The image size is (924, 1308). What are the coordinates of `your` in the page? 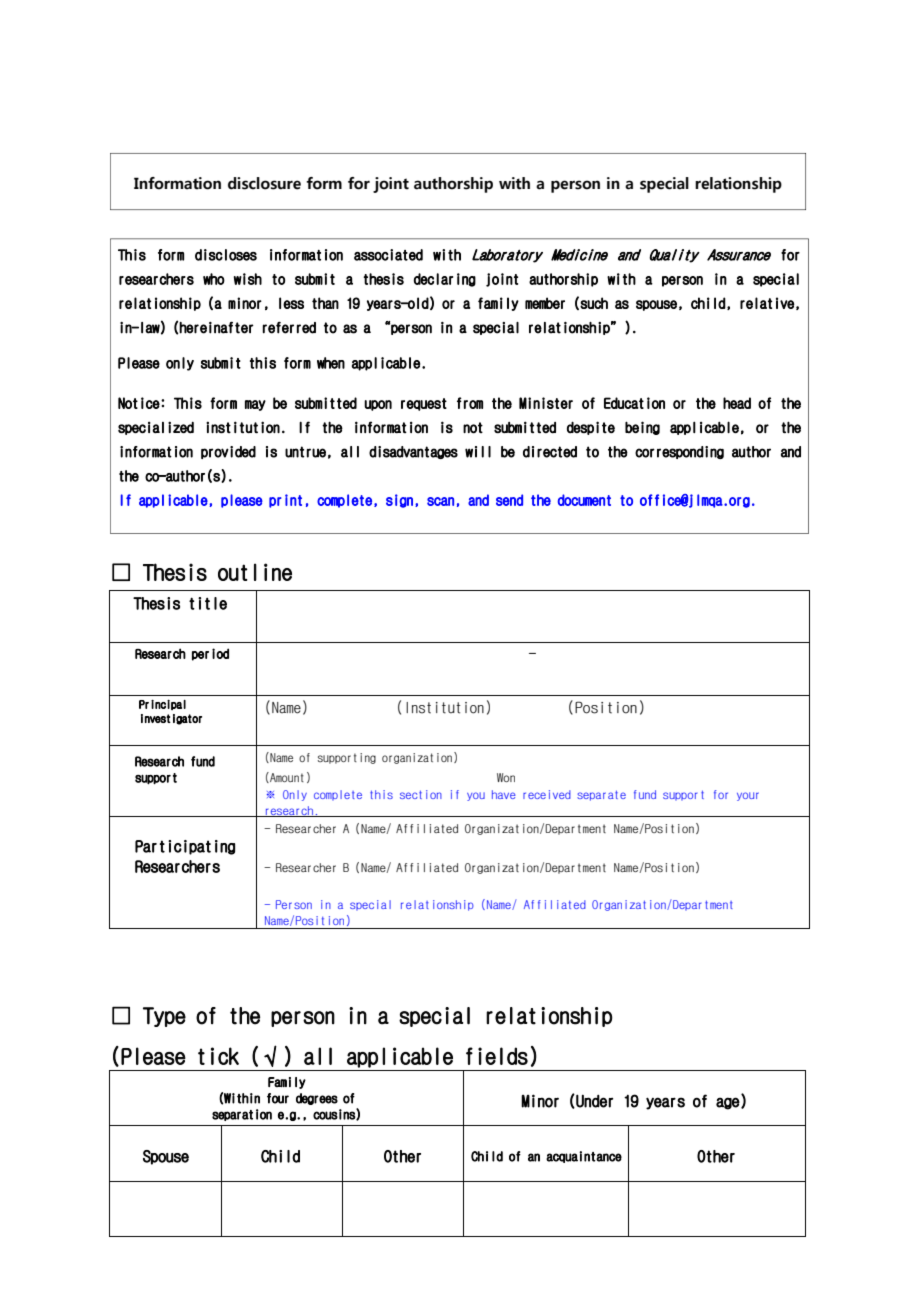 It's located at (748, 796).
